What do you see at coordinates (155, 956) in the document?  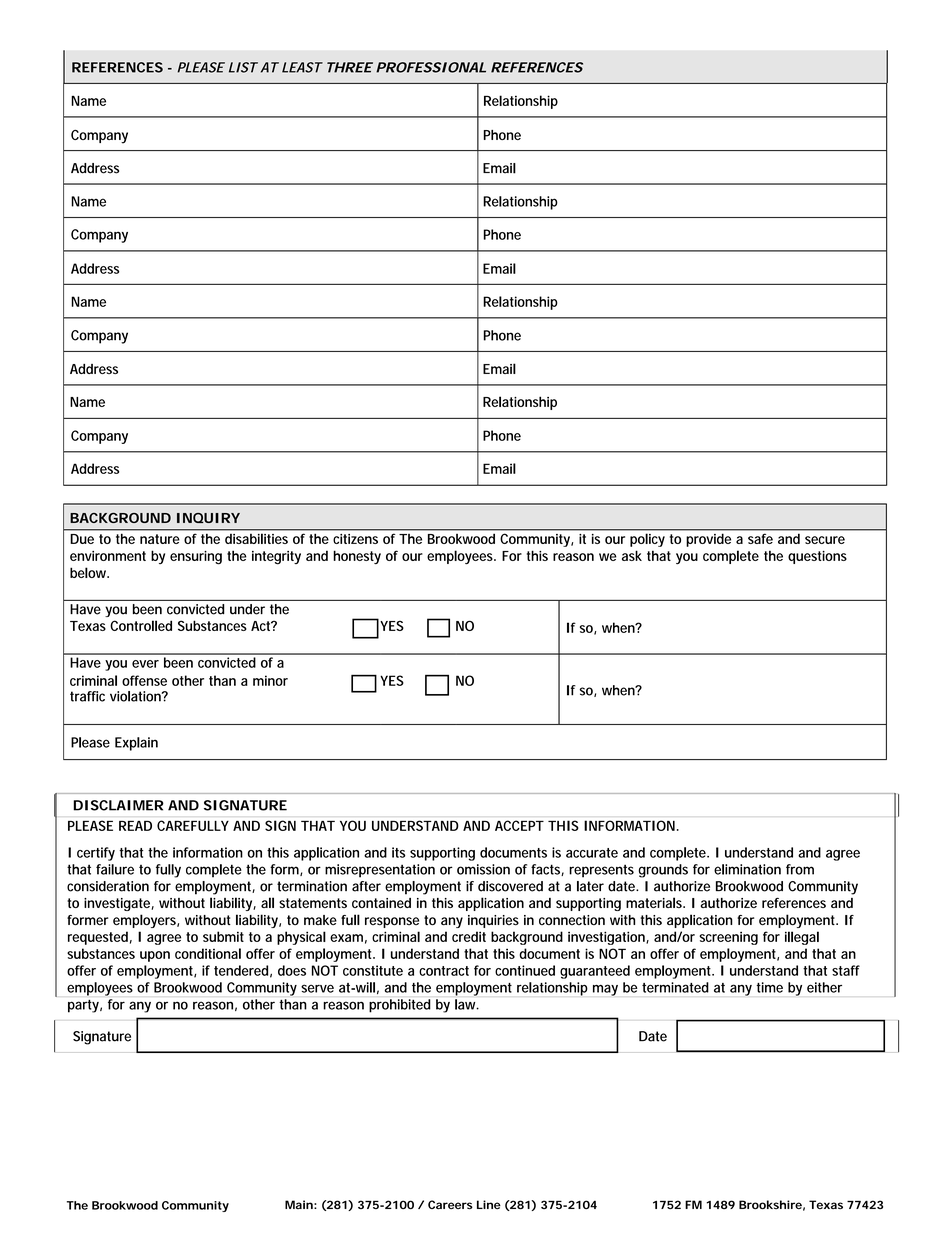 I see `upon` at bounding box center [155, 956].
